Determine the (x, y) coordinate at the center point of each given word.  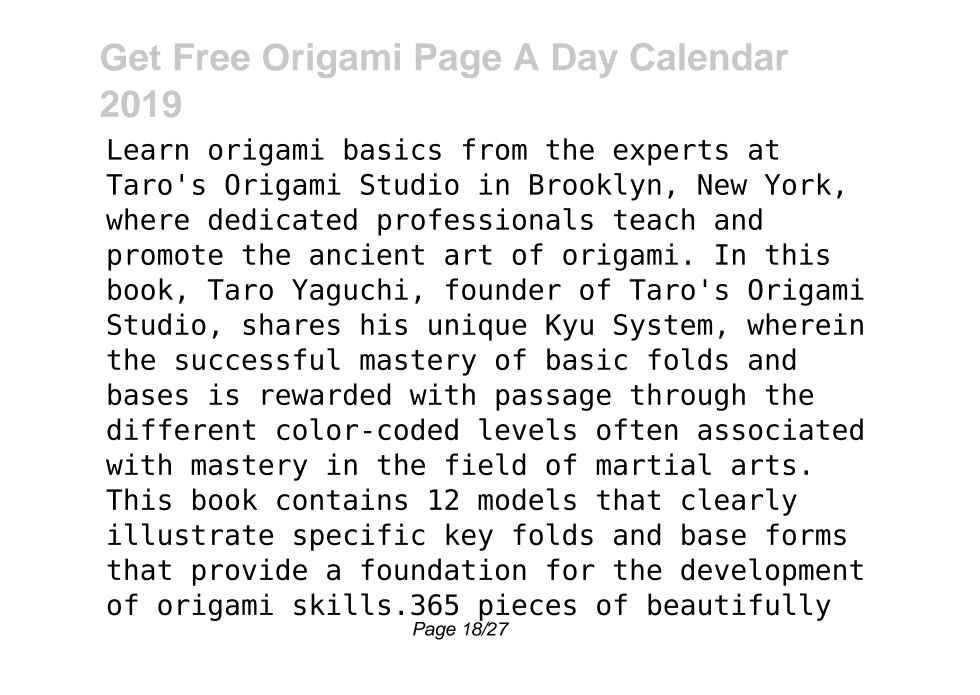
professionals (485, 222)
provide (250, 572)
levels (527, 429)
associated (780, 429)
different (181, 429)
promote (165, 258)
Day (585, 61)
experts (671, 153)
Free (212, 57)
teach (654, 219)
